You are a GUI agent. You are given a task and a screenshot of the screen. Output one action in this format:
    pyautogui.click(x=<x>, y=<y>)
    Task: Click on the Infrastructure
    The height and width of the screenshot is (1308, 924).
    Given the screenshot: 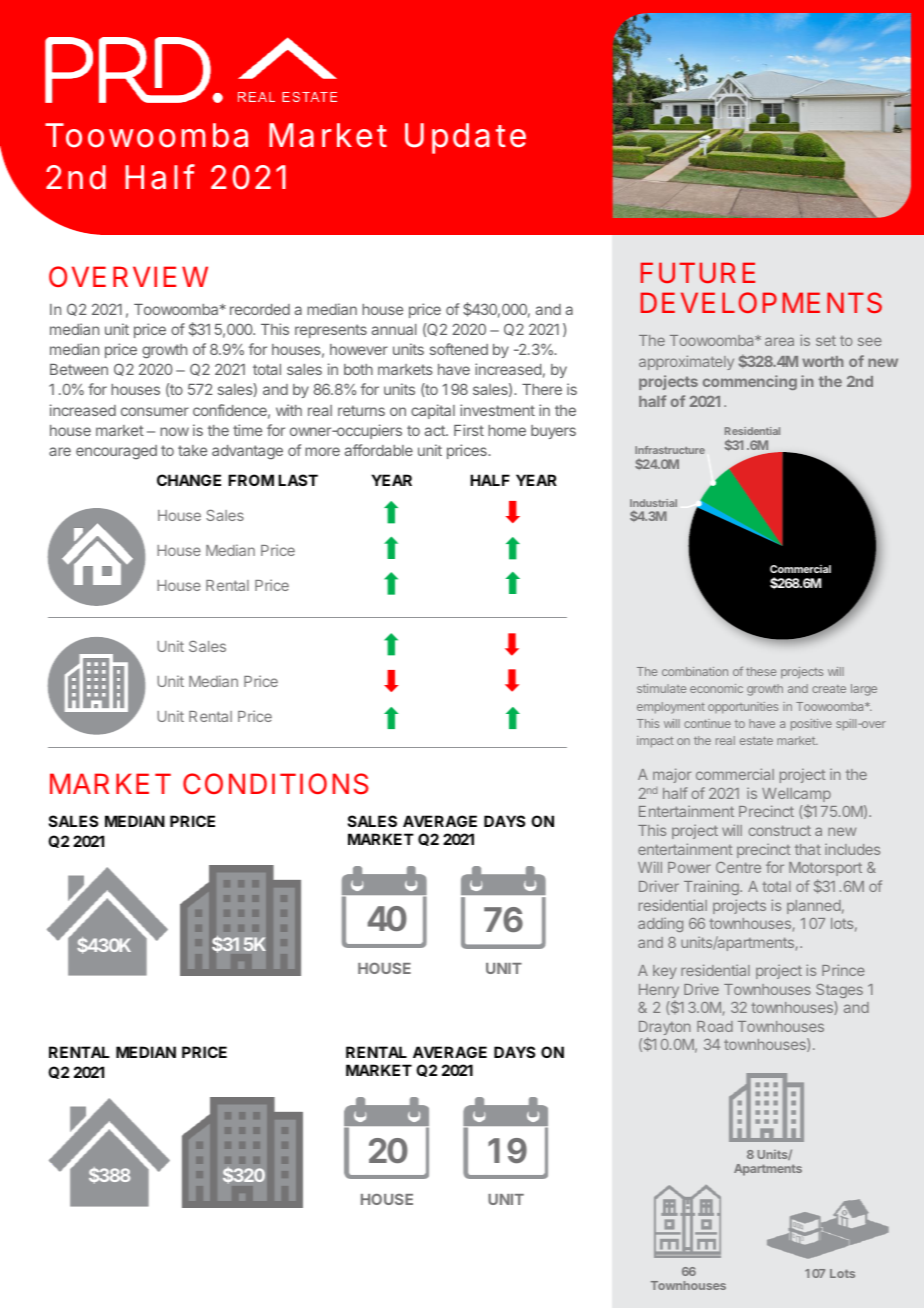 What is the action you would take?
    pyautogui.click(x=670, y=450)
